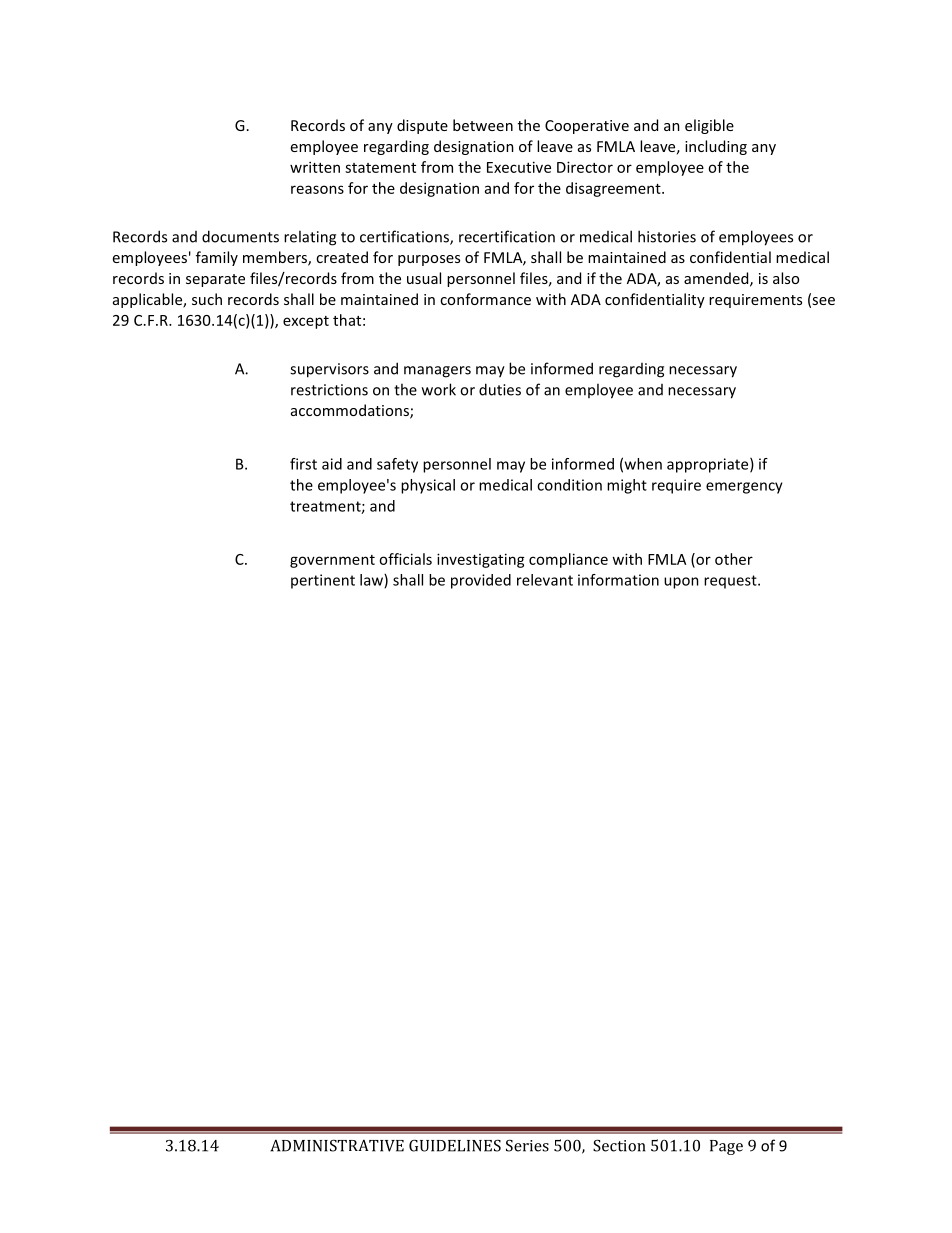  I want to click on including, so click(716, 147).
